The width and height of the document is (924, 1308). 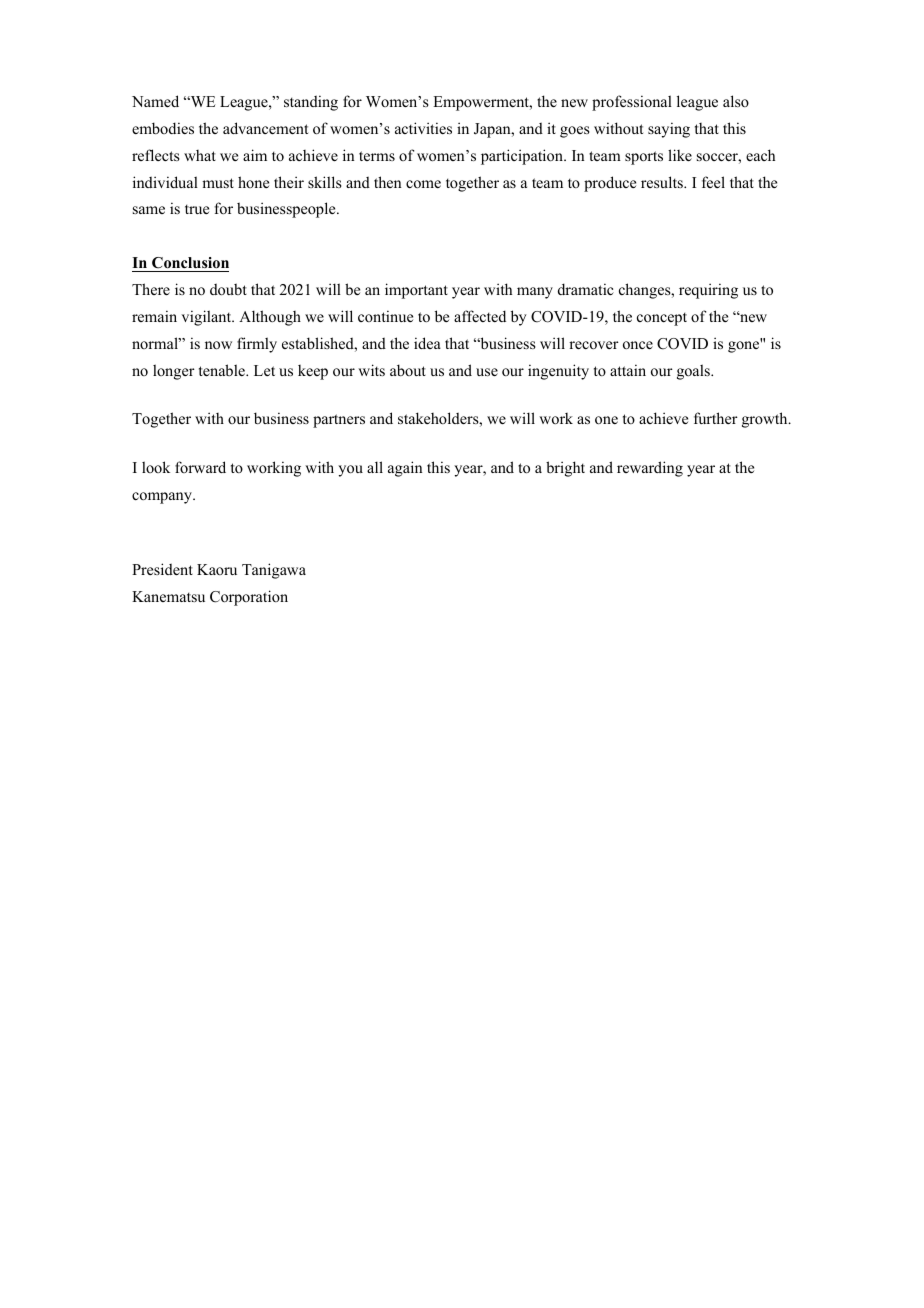 What do you see at coordinates (190, 263) in the document?
I see `Conclusion` at bounding box center [190, 263].
